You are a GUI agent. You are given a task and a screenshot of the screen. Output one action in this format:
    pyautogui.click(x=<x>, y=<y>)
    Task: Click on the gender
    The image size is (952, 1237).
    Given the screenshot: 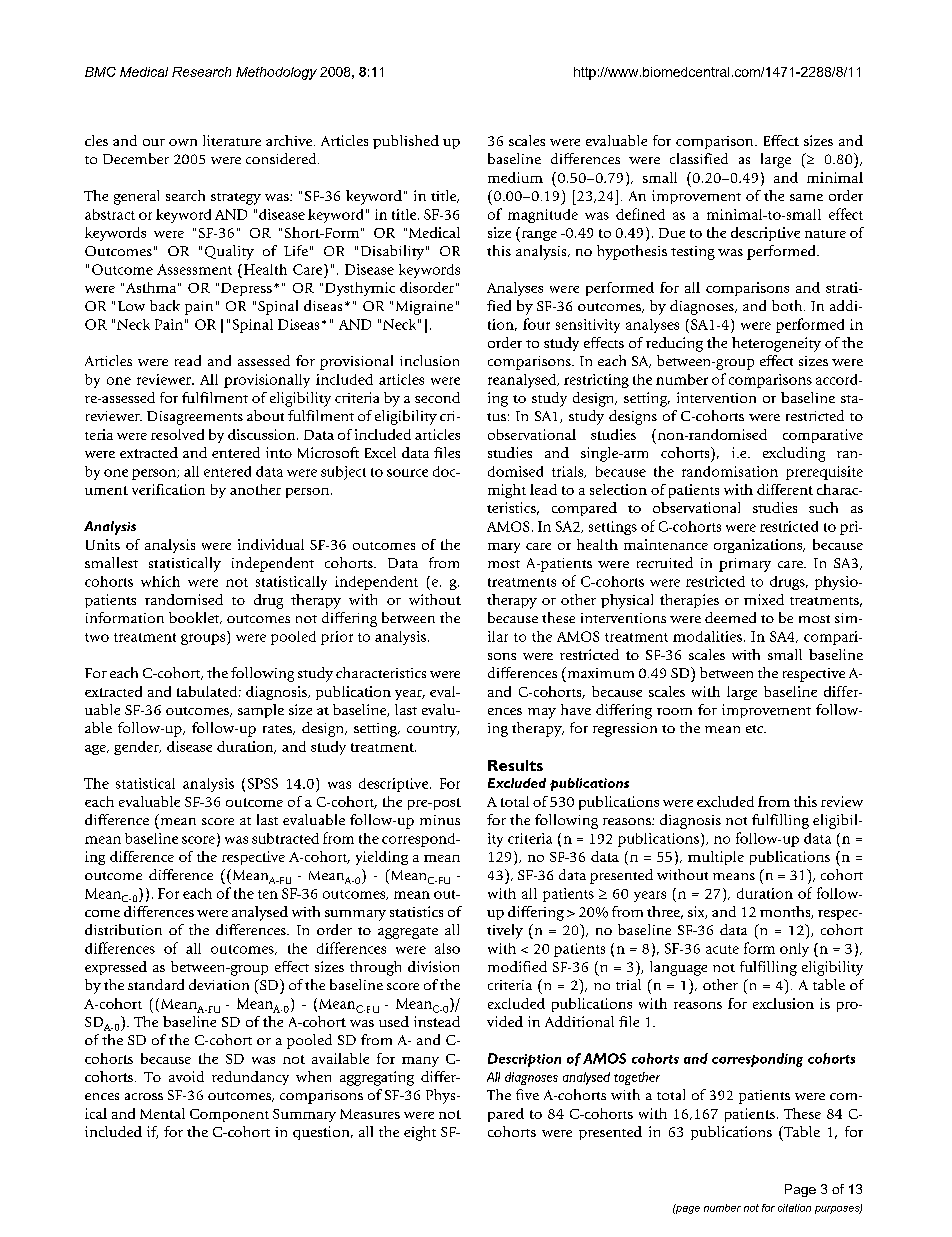 What is the action you would take?
    pyautogui.click(x=137, y=748)
